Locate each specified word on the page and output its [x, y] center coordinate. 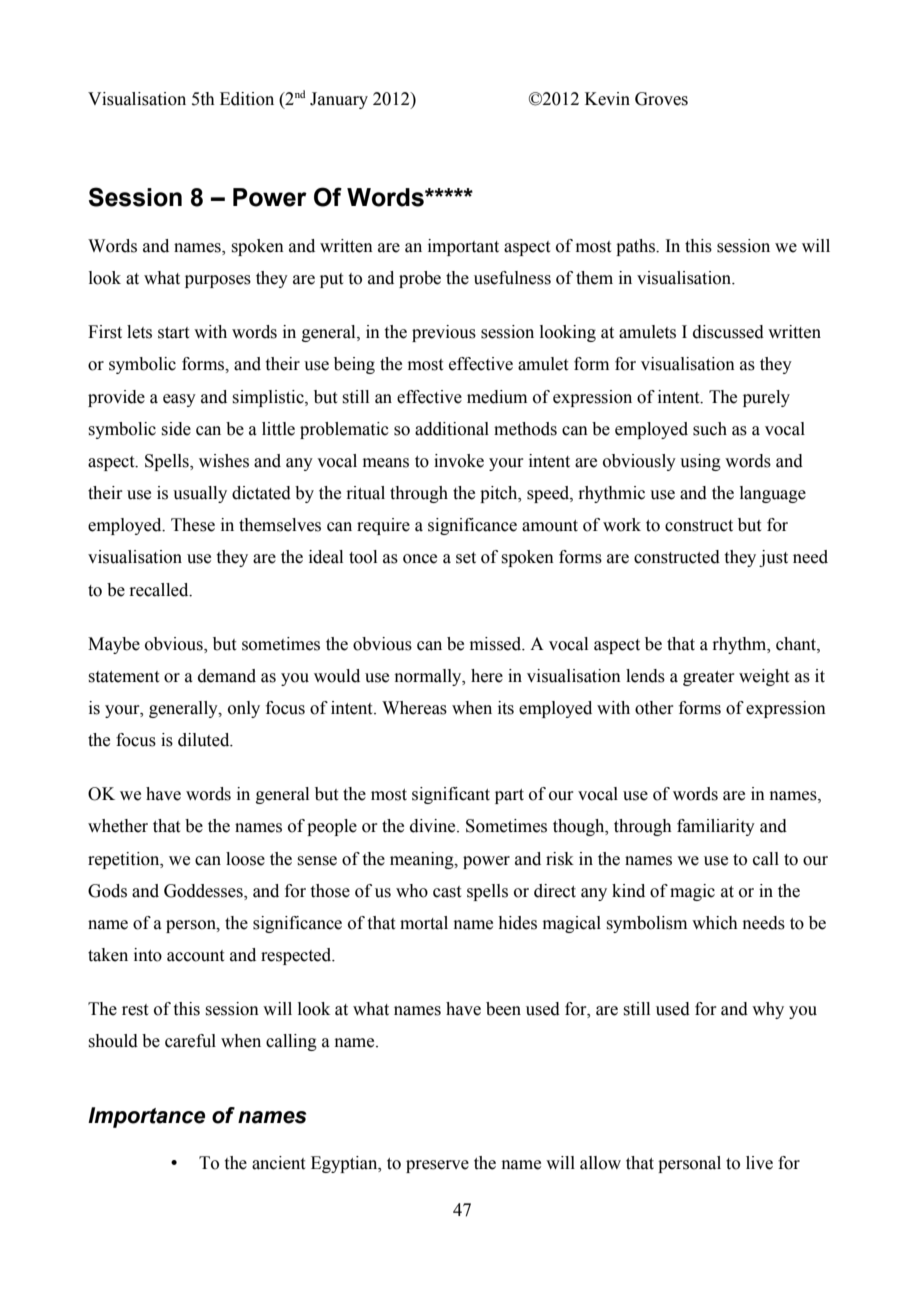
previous [444, 333]
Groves [661, 99]
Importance [146, 1117]
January [339, 100]
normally [429, 677]
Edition [247, 99]
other [654, 708]
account [195, 956]
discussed [728, 332]
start [173, 333]
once [420, 559]
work [622, 525]
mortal [424, 923]
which [715, 923]
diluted [205, 740]
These [193, 525]
